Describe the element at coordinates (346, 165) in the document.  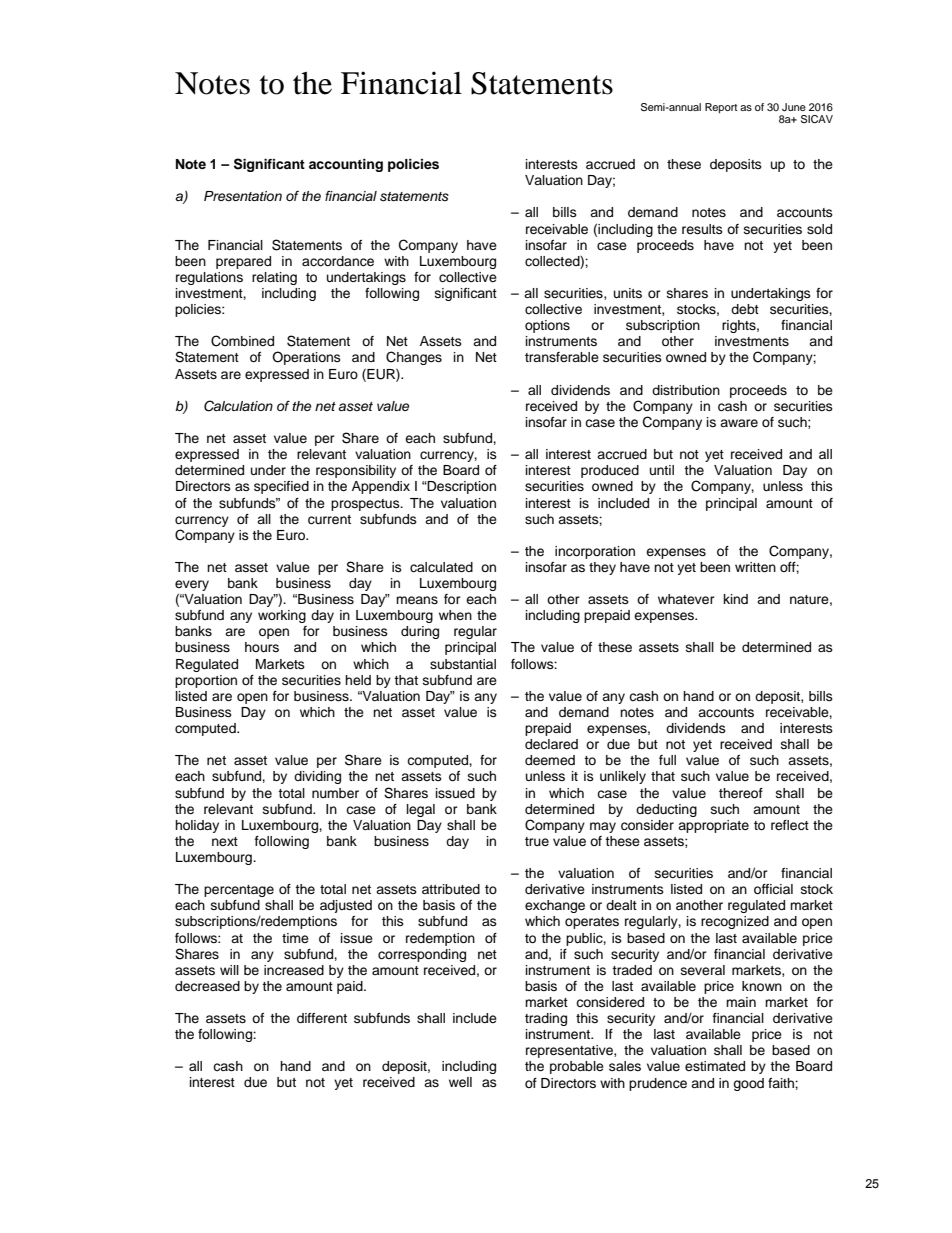
I see `accounting` at that location.
